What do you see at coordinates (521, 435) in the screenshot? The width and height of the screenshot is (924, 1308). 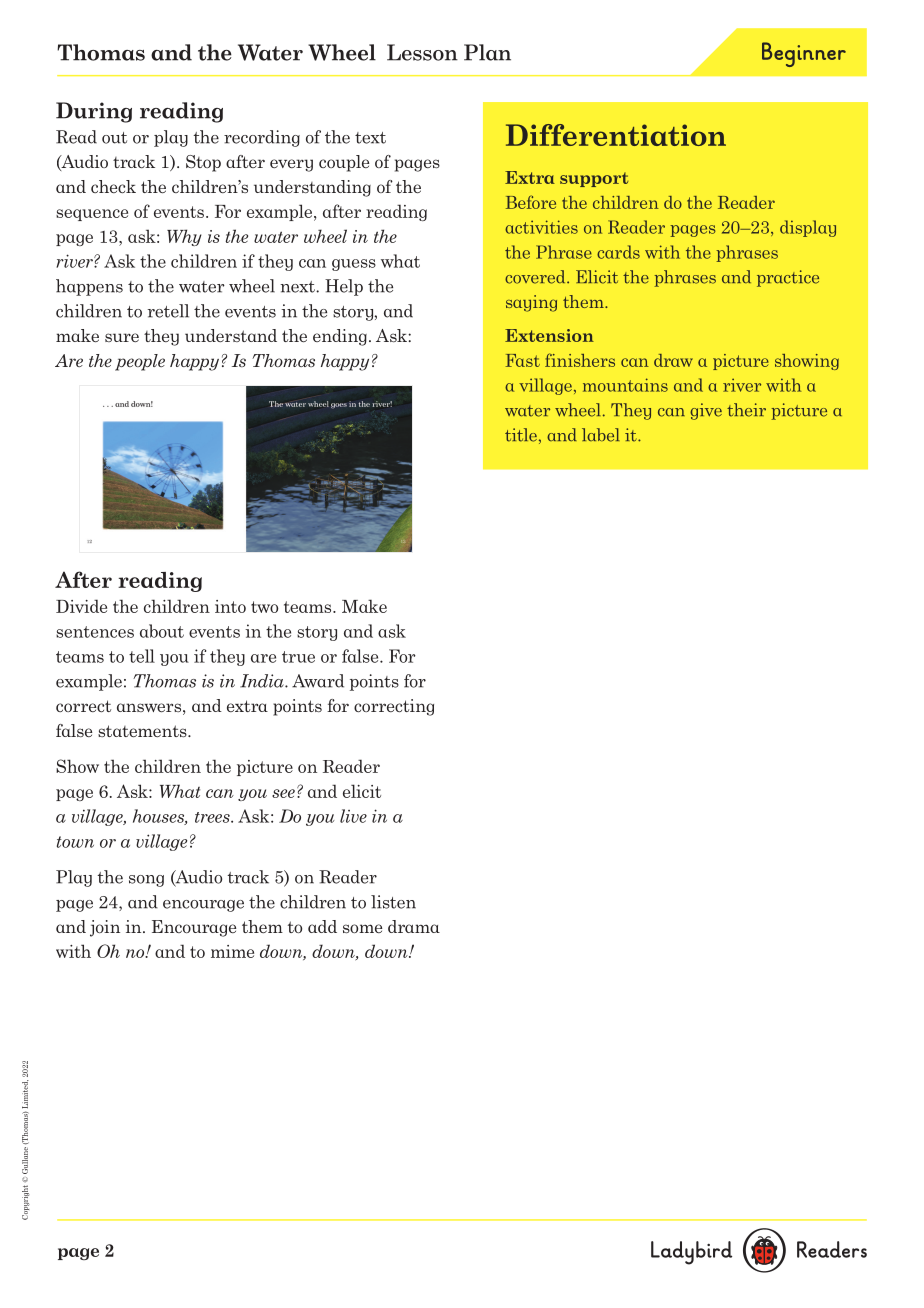 I see `title` at bounding box center [521, 435].
